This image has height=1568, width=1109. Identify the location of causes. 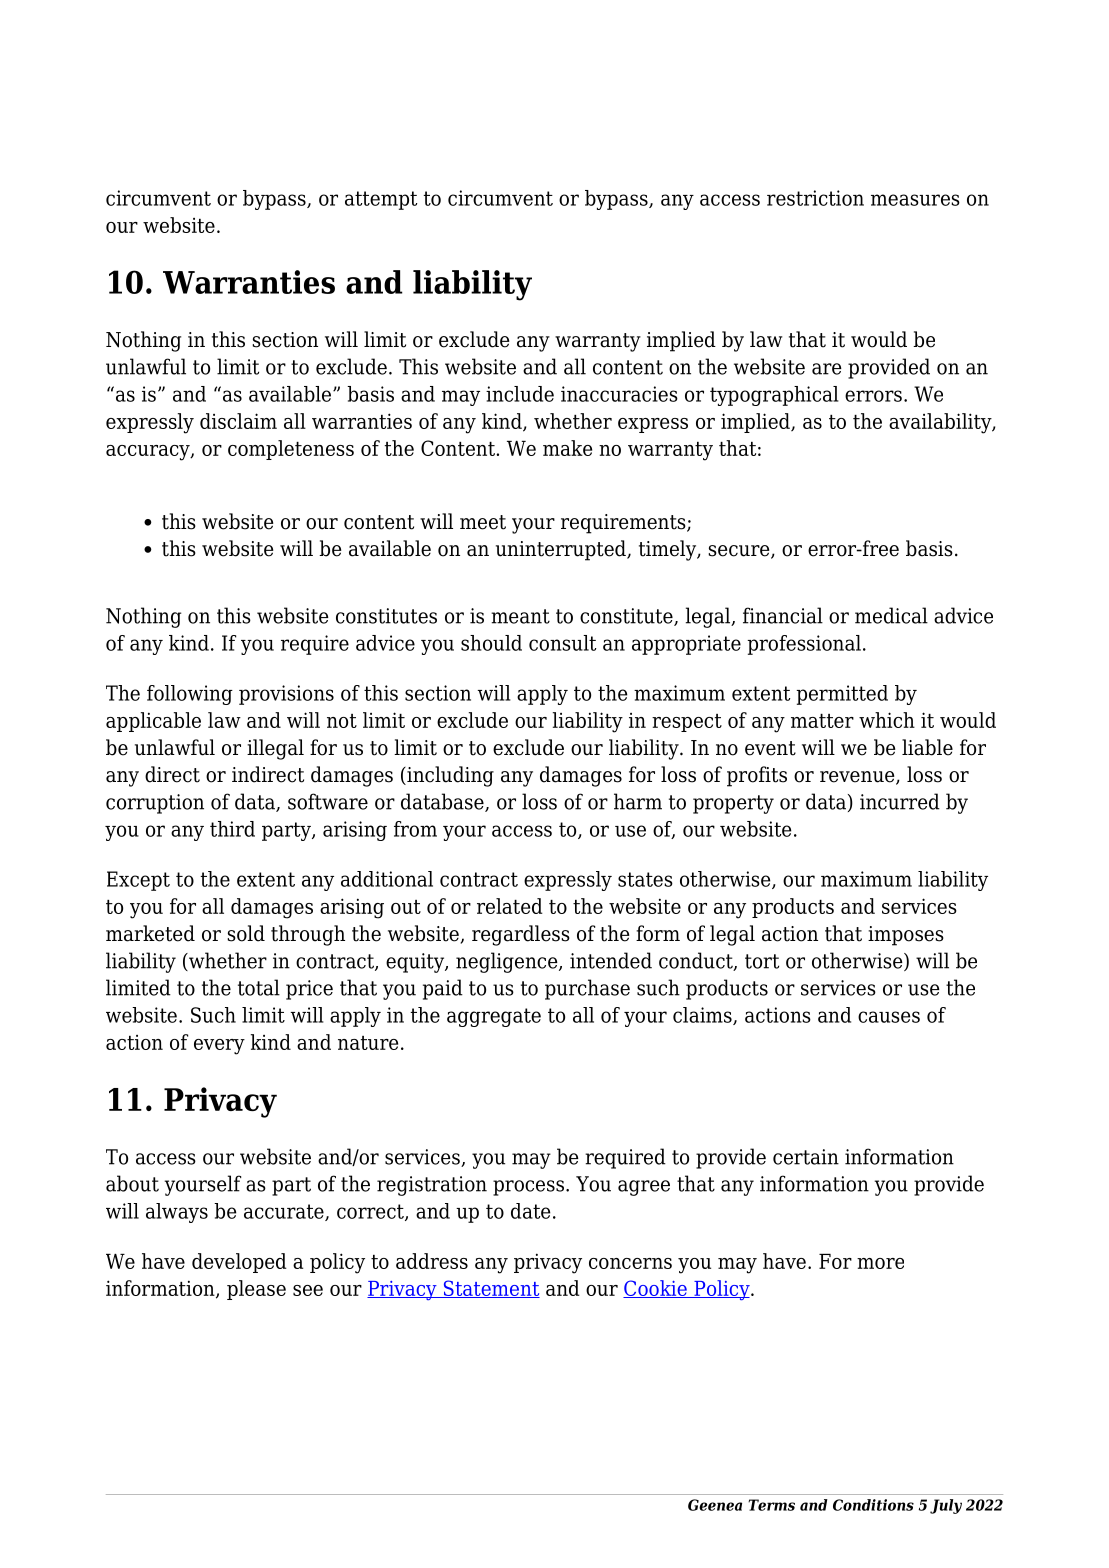
(889, 1017).
